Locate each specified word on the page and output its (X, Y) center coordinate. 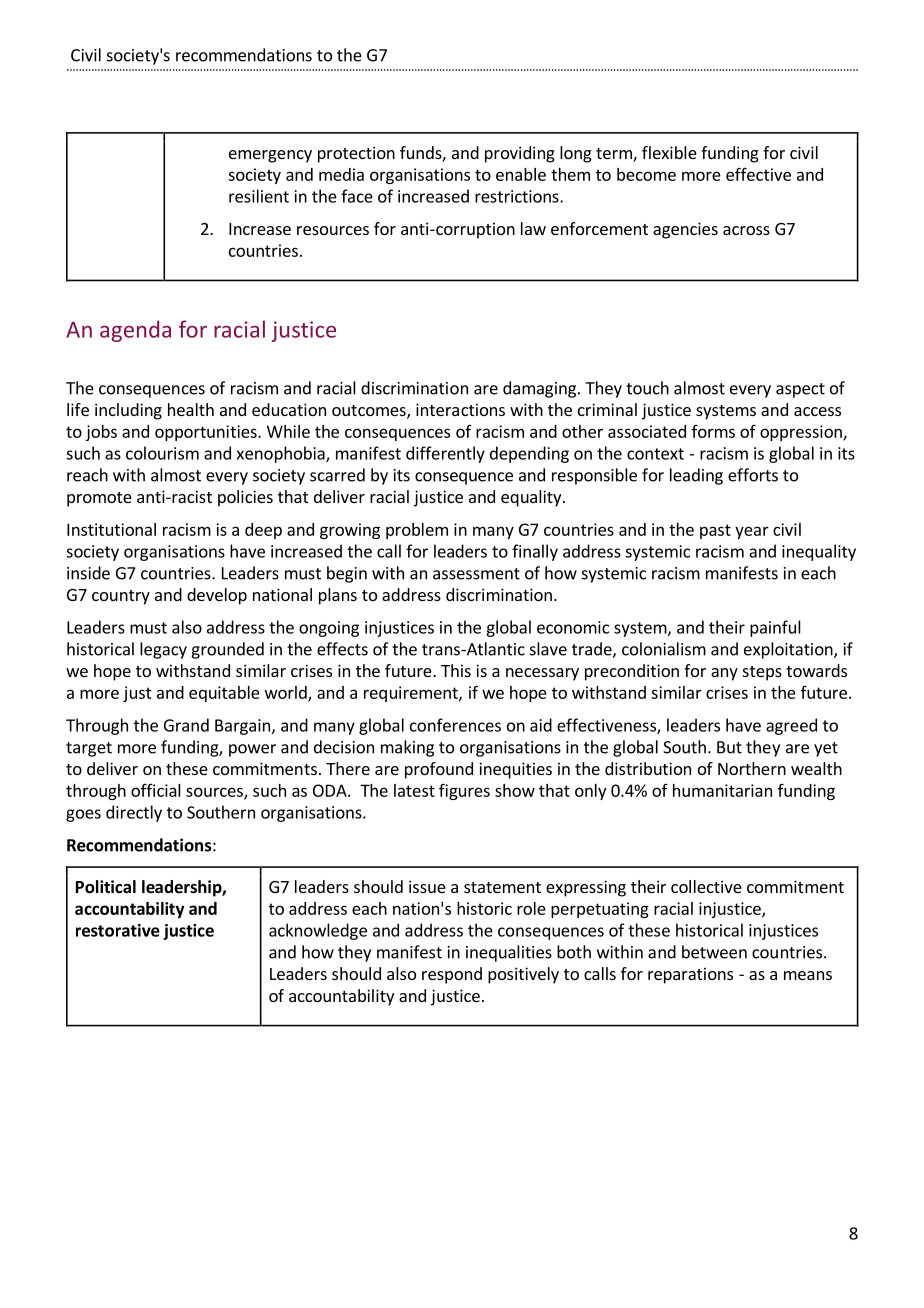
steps (762, 673)
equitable (224, 694)
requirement (412, 694)
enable (521, 174)
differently (445, 454)
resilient (259, 196)
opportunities (207, 433)
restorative (118, 930)
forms (713, 431)
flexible (669, 152)
